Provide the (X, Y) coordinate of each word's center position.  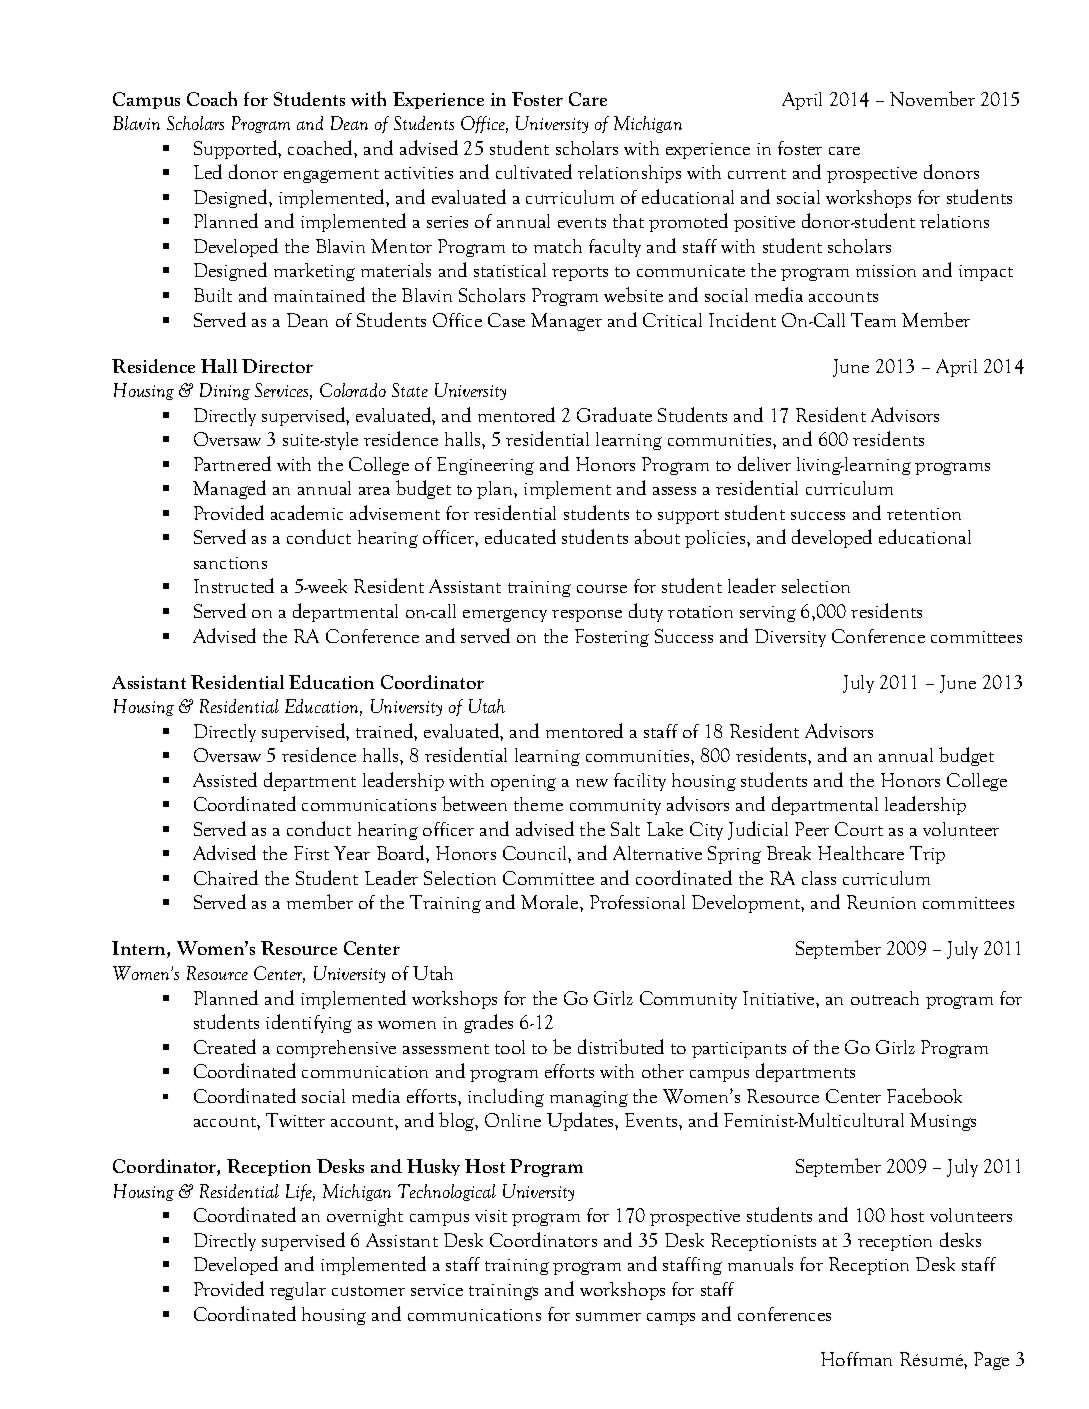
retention (924, 514)
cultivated (534, 171)
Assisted (225, 779)
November (932, 98)
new (592, 783)
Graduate (614, 414)
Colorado (353, 390)
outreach (885, 998)
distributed (621, 1046)
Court (859, 829)
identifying (309, 1023)
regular (298, 1291)
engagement (331, 176)
